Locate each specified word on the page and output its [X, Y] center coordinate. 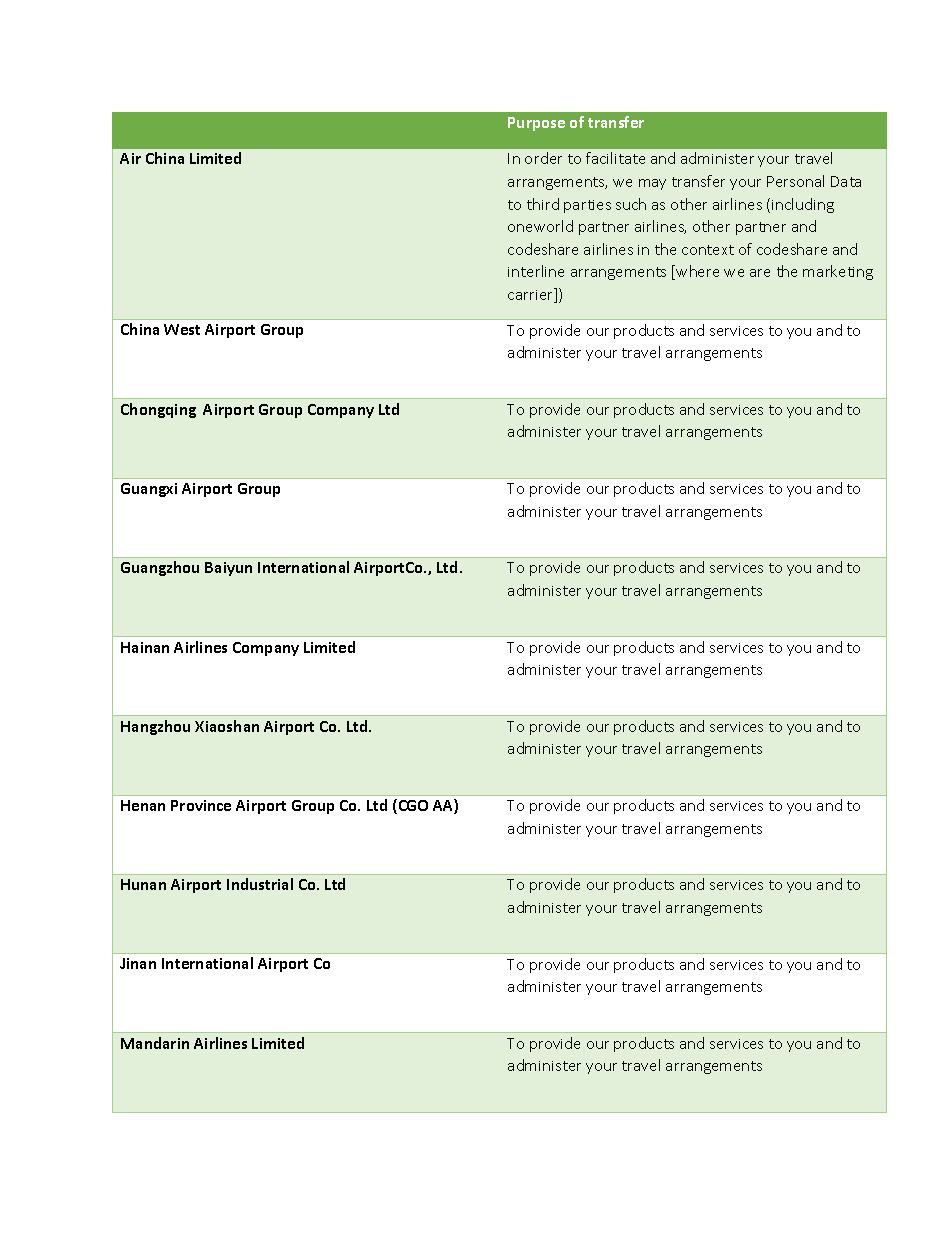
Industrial [260, 884]
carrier [532, 295]
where [697, 271]
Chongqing [158, 410]
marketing [838, 272]
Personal [795, 181]
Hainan [145, 647]
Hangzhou [155, 727]
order [543, 158]
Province [201, 805]
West [182, 329]
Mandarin [155, 1043]
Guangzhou [160, 568]
